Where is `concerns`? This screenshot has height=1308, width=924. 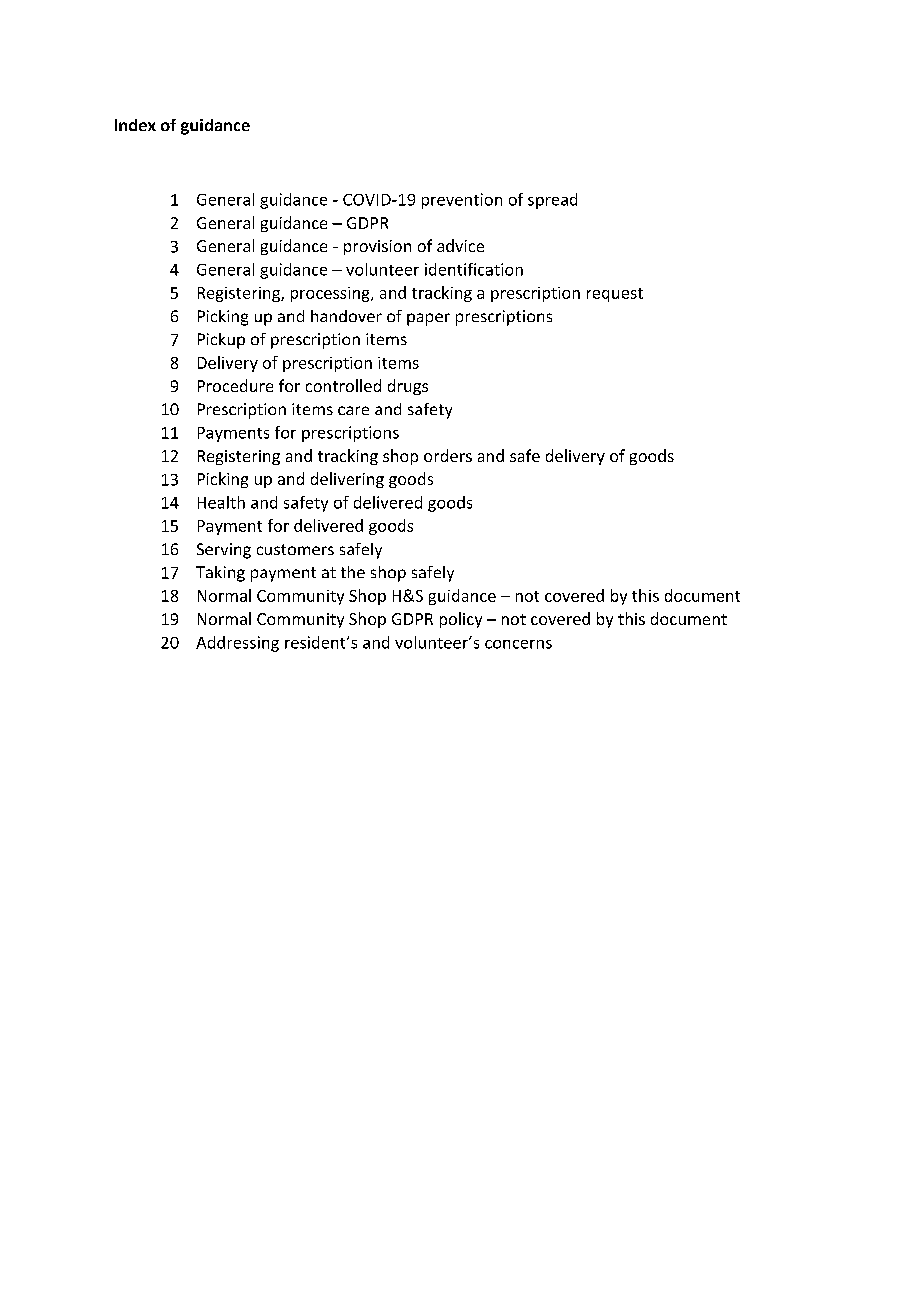
concerns is located at coordinates (518, 644).
